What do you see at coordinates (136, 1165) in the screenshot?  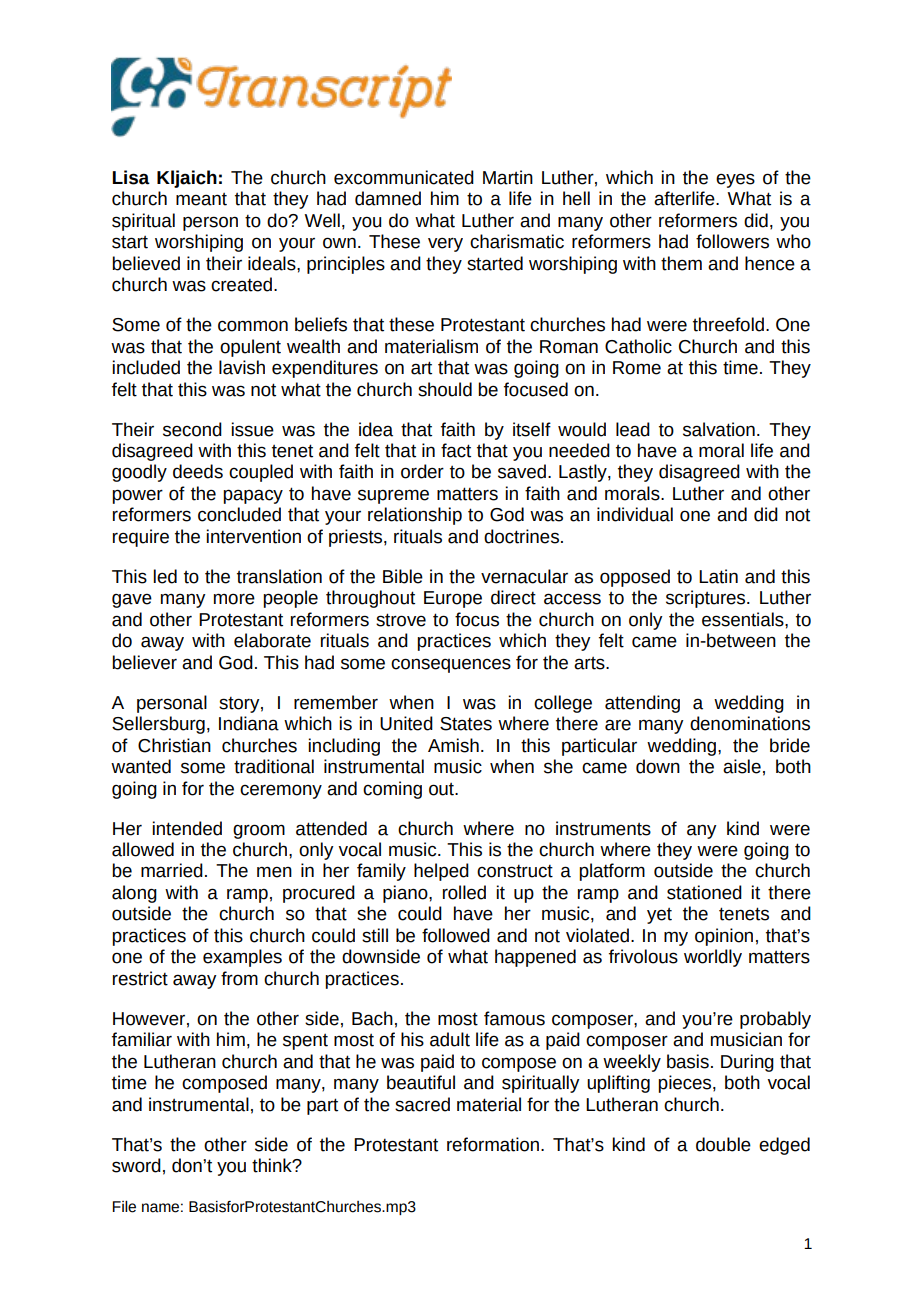 I see `sword` at bounding box center [136, 1165].
